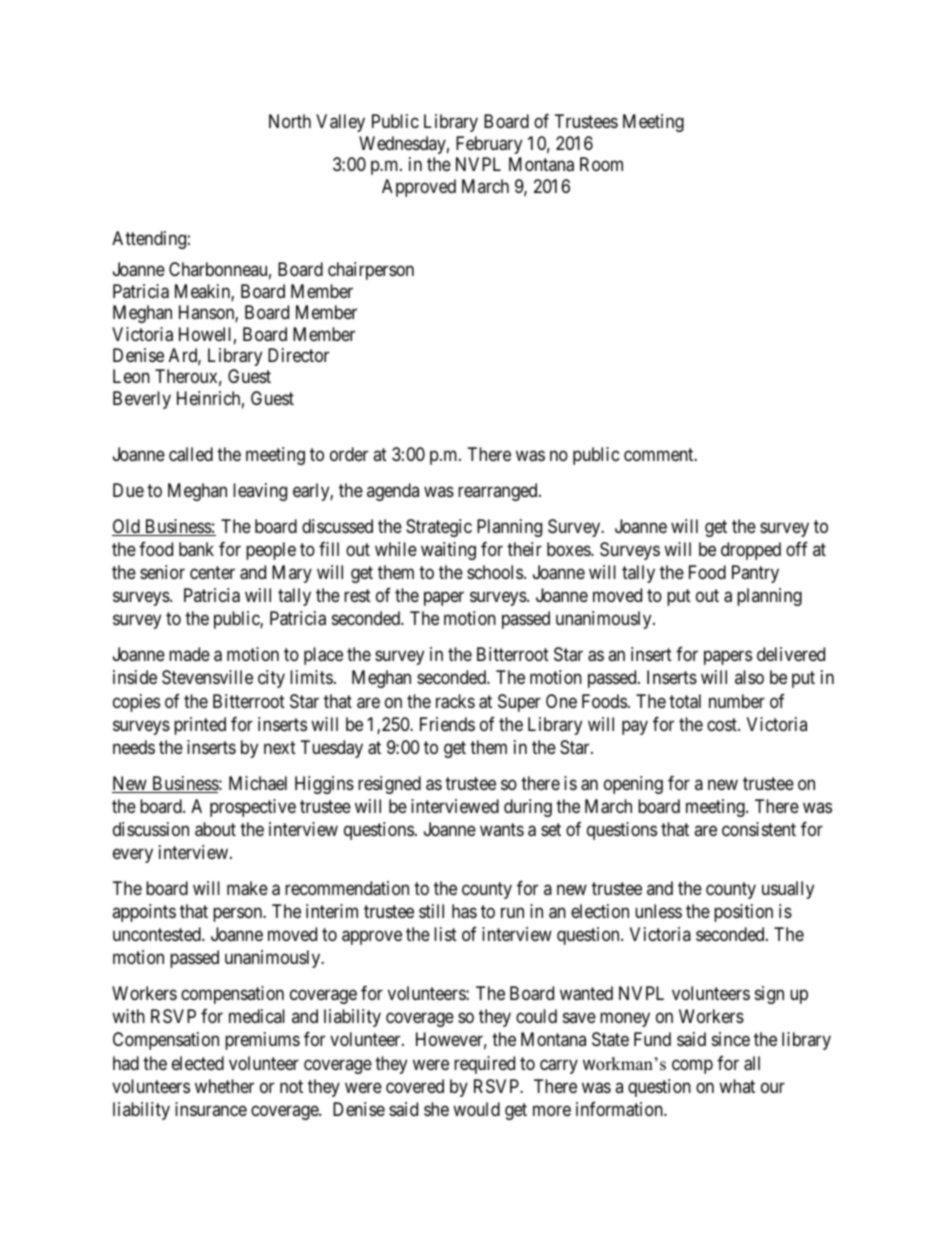 The image size is (952, 1233). What do you see at coordinates (224, 1086) in the page?
I see `whether` at bounding box center [224, 1086].
